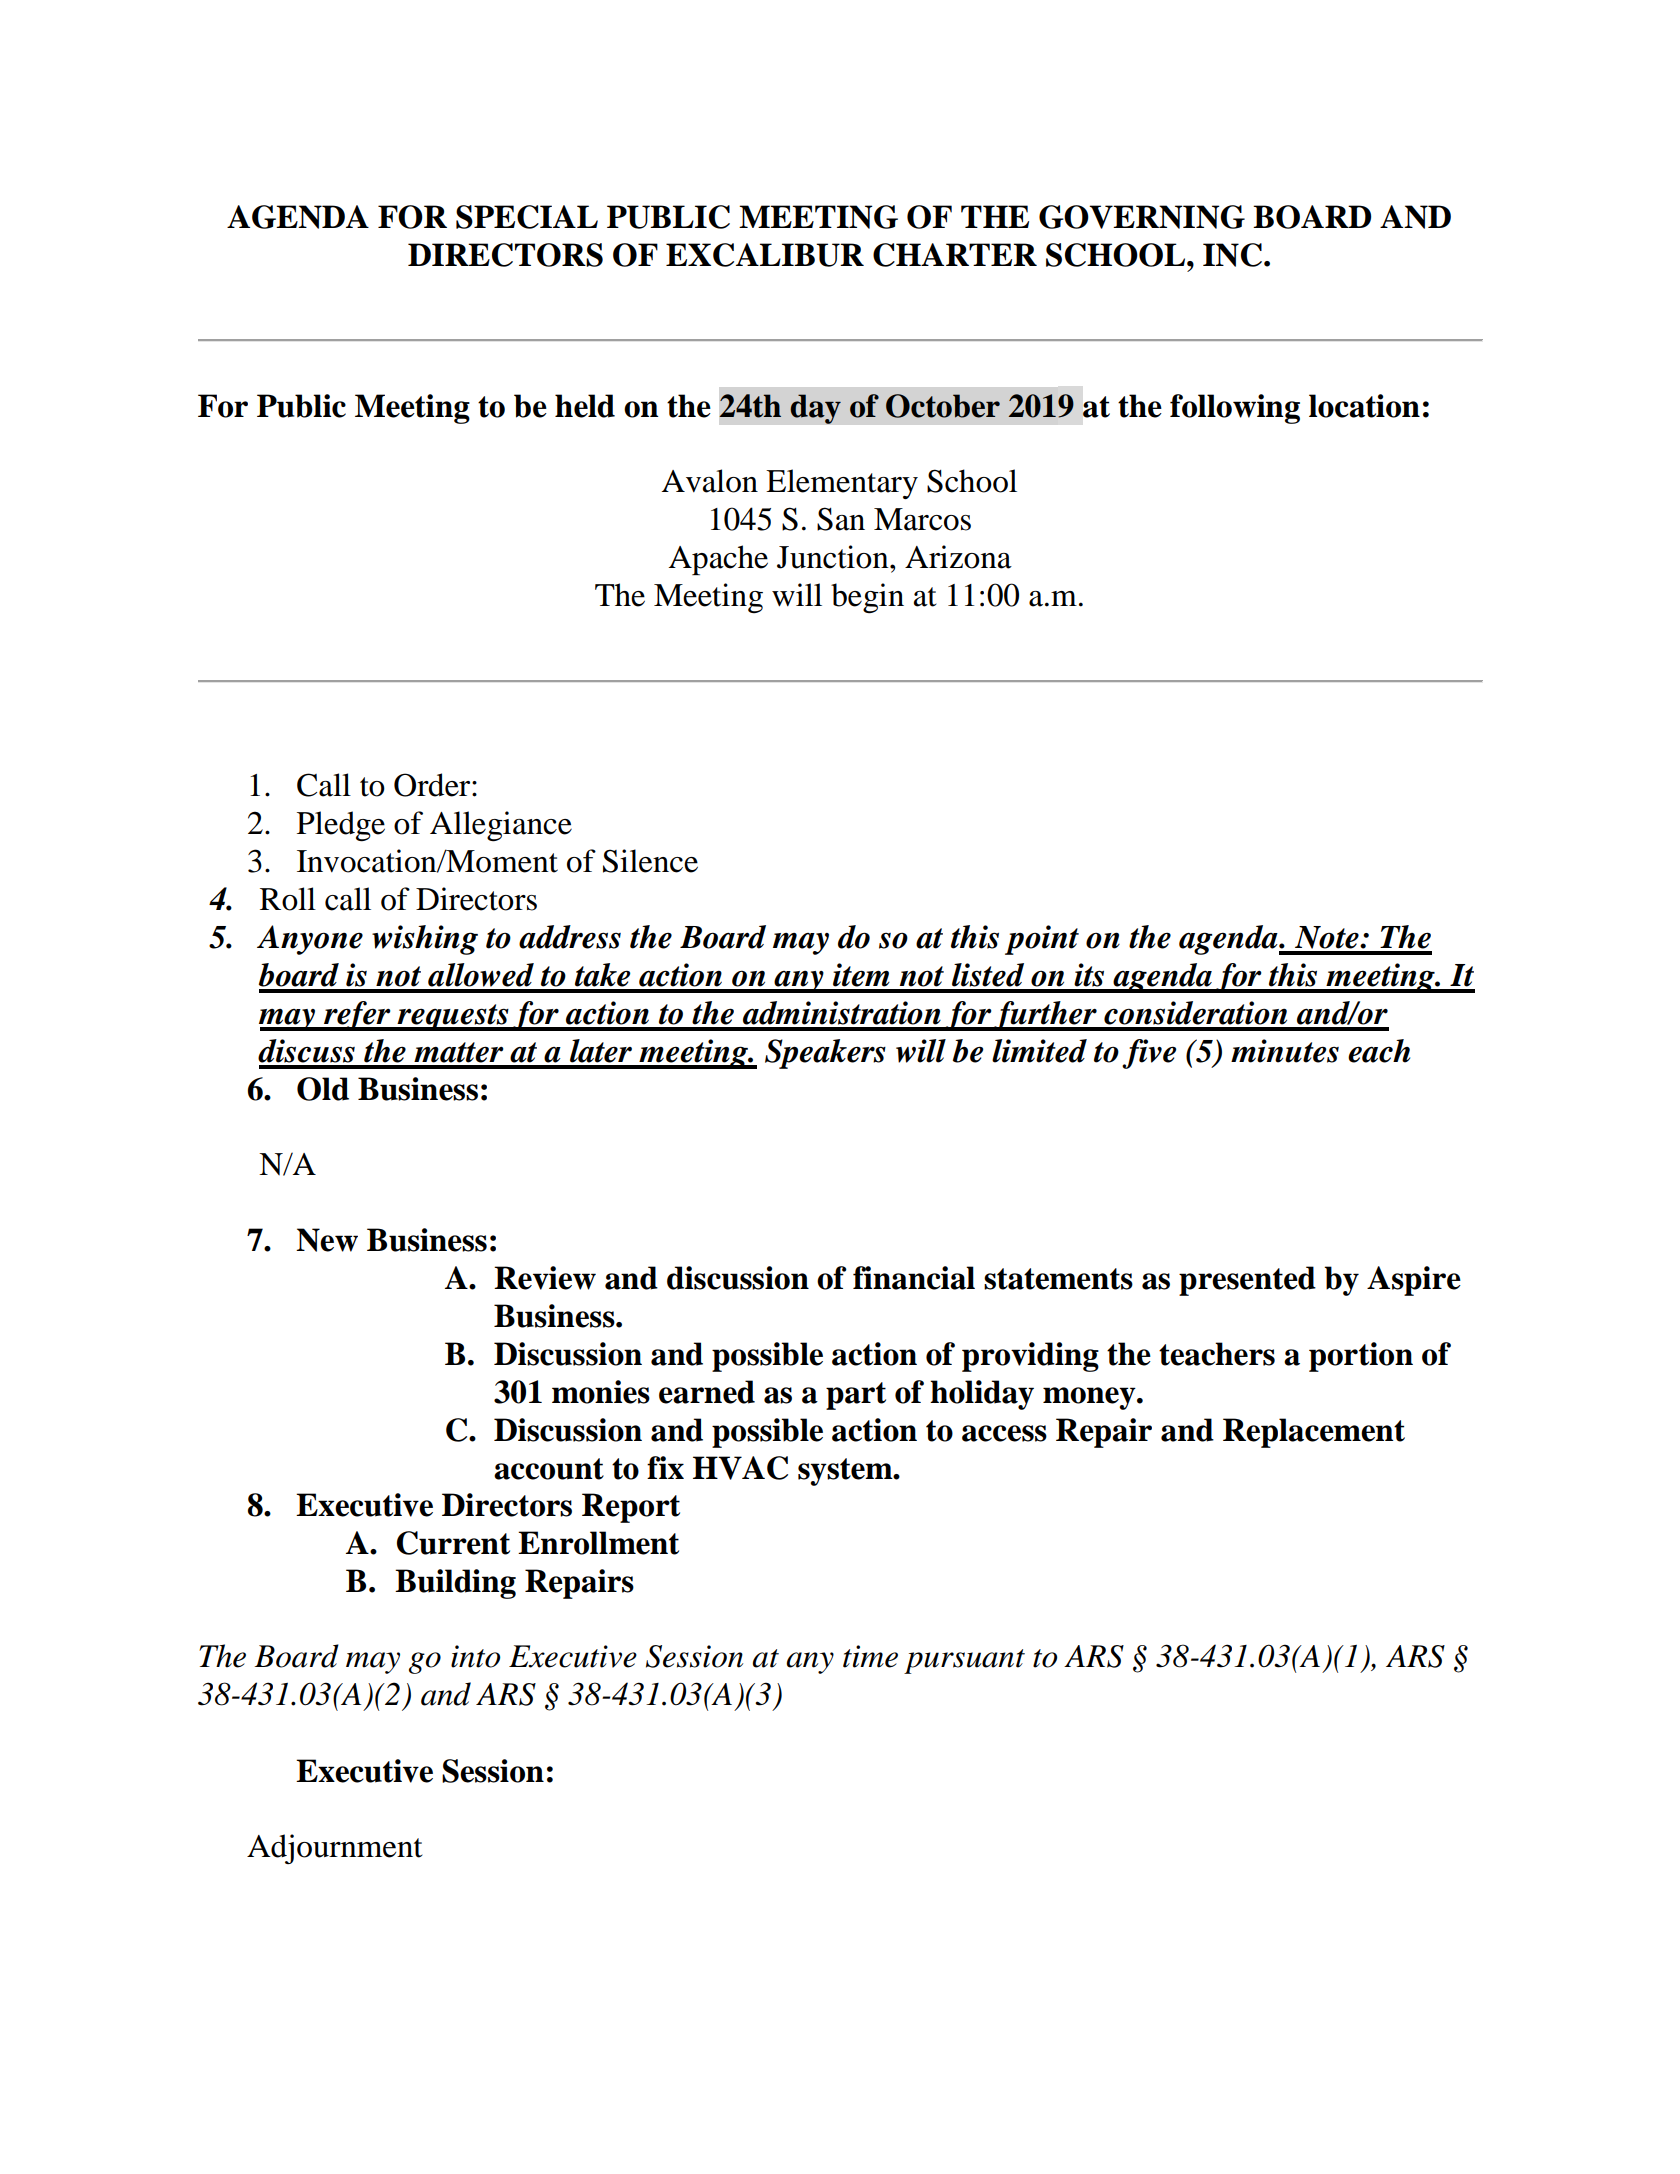 This page has height=2174, width=1680. Describe the element at coordinates (334, 1849) in the page. I see `Adjournment` at that location.
